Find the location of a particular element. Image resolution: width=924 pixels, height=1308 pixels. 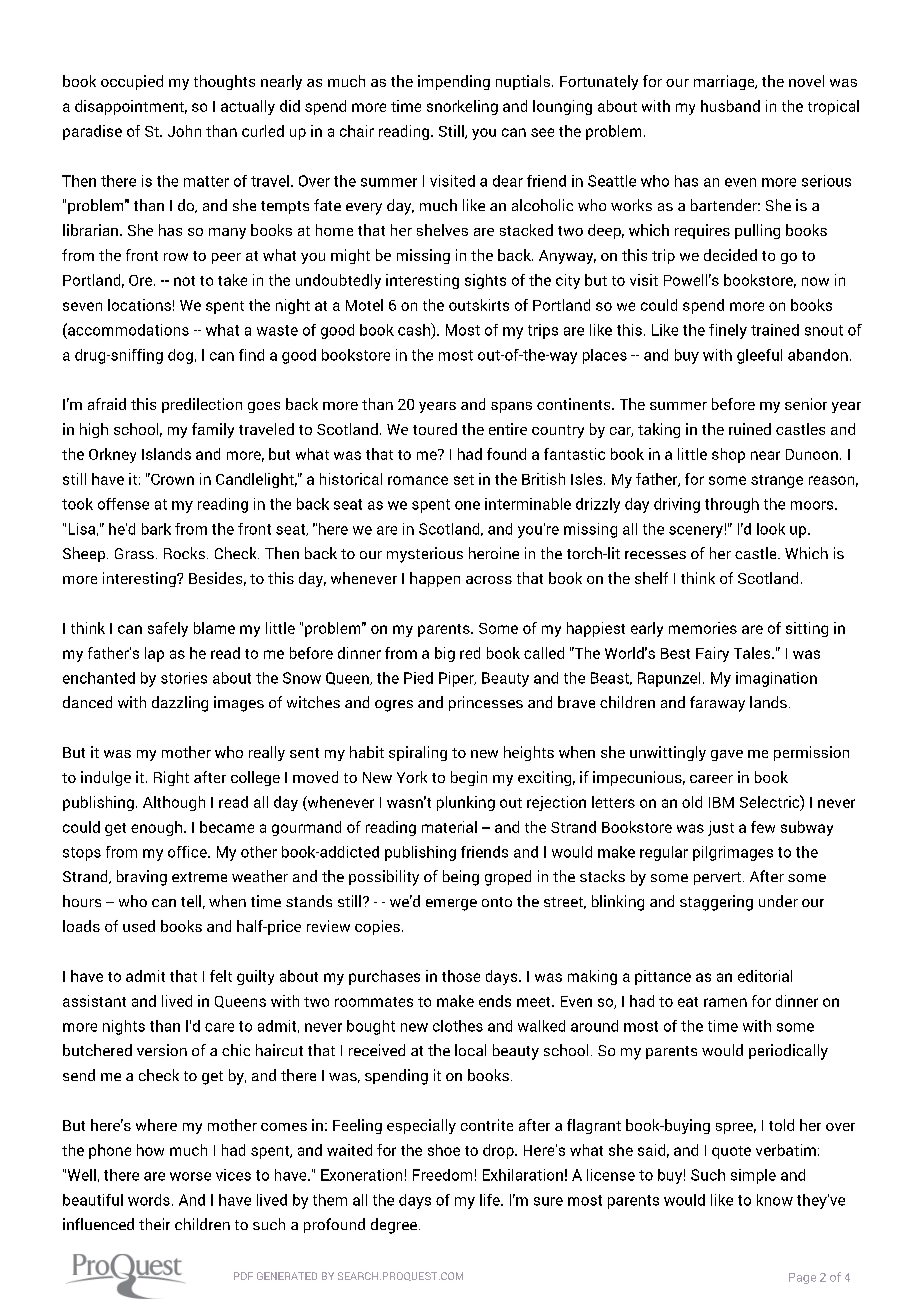

ramen is located at coordinates (725, 1002).
